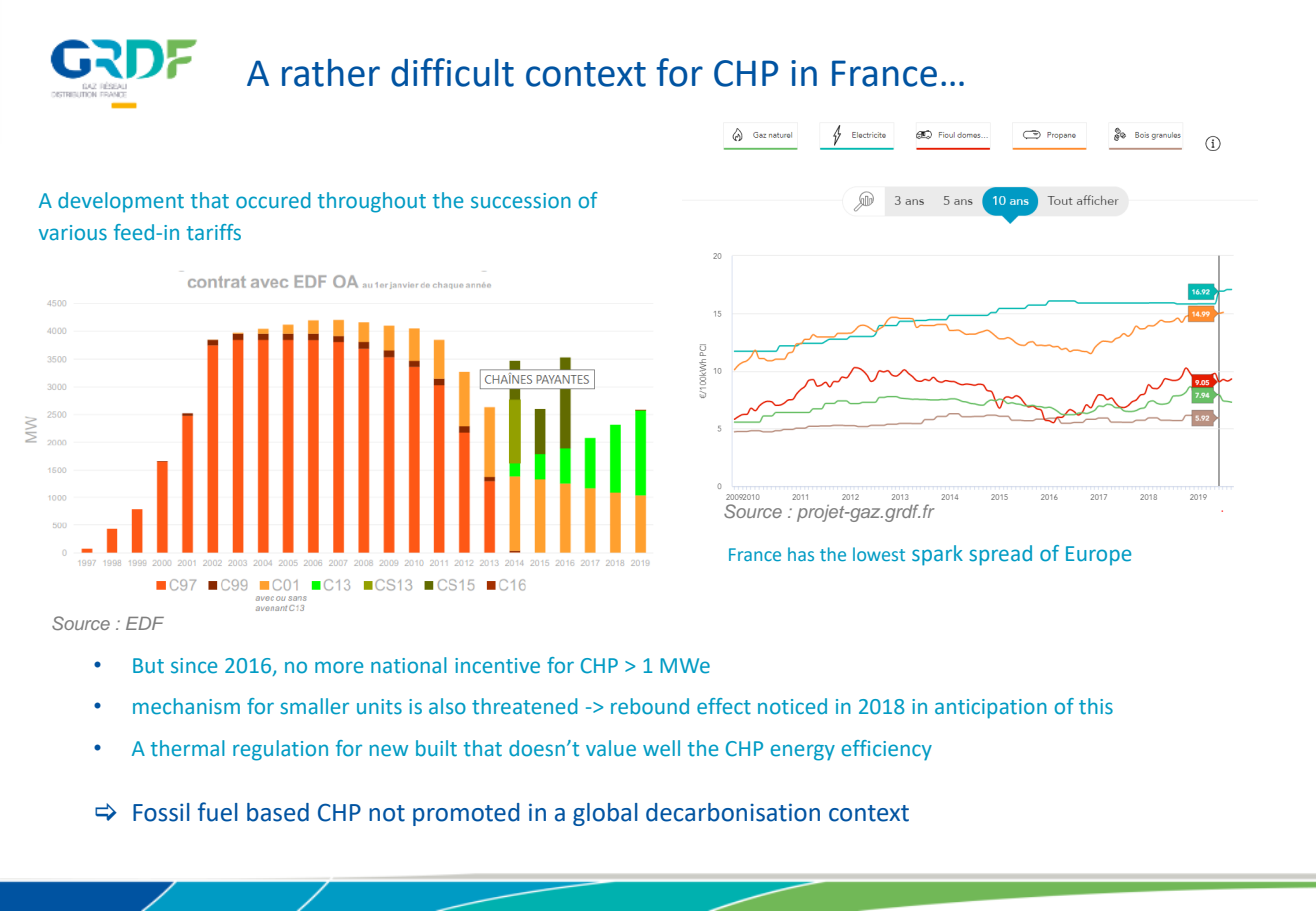 The image size is (1316, 911). Describe the element at coordinates (497, 666) in the screenshot. I see `incentive` at that location.
